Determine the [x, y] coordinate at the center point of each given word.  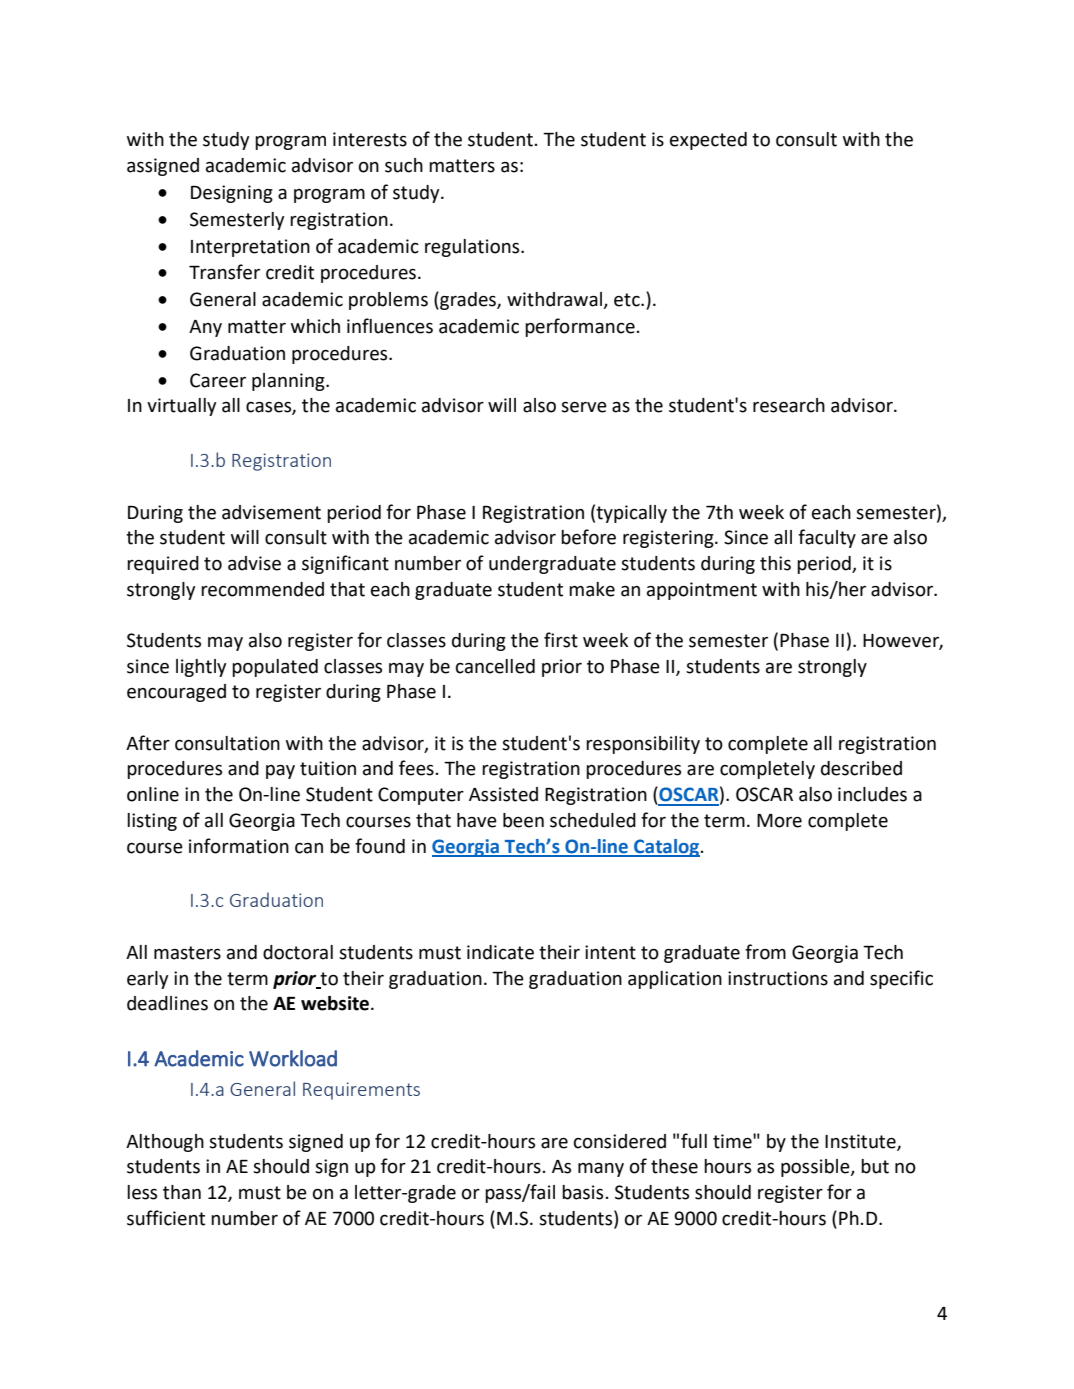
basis [584, 1192]
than [182, 1192]
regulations [473, 248]
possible [816, 1168]
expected [708, 141]
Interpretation [250, 248]
